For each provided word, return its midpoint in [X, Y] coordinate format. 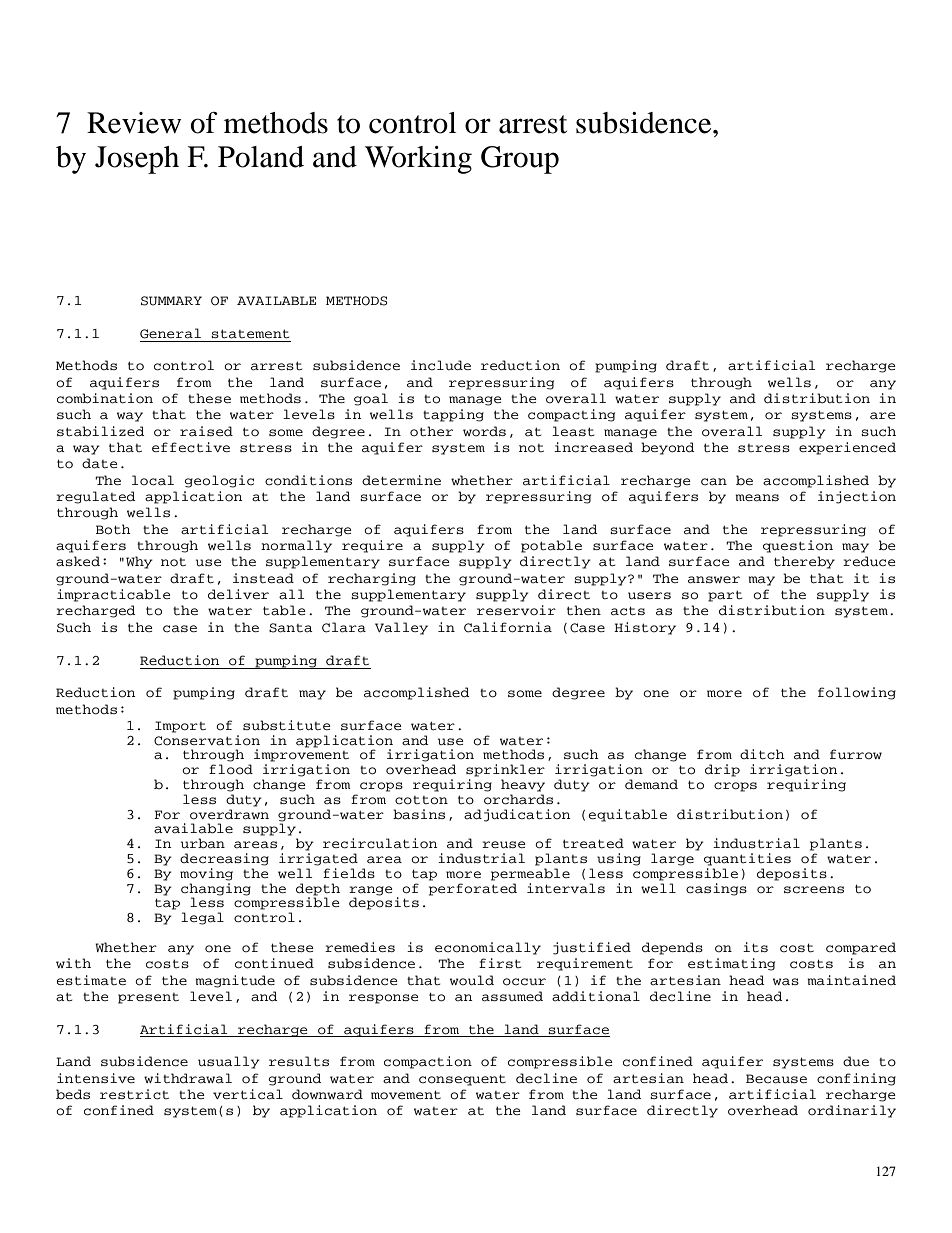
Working [418, 160]
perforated [473, 889]
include [441, 365]
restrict [134, 1094]
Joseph [137, 160]
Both [113, 529]
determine [401, 480]
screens [814, 890]
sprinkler [505, 770]
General [170, 333]
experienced [847, 448]
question [798, 546]
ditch [762, 754]
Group [520, 160]
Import [180, 727]
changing [216, 889]
